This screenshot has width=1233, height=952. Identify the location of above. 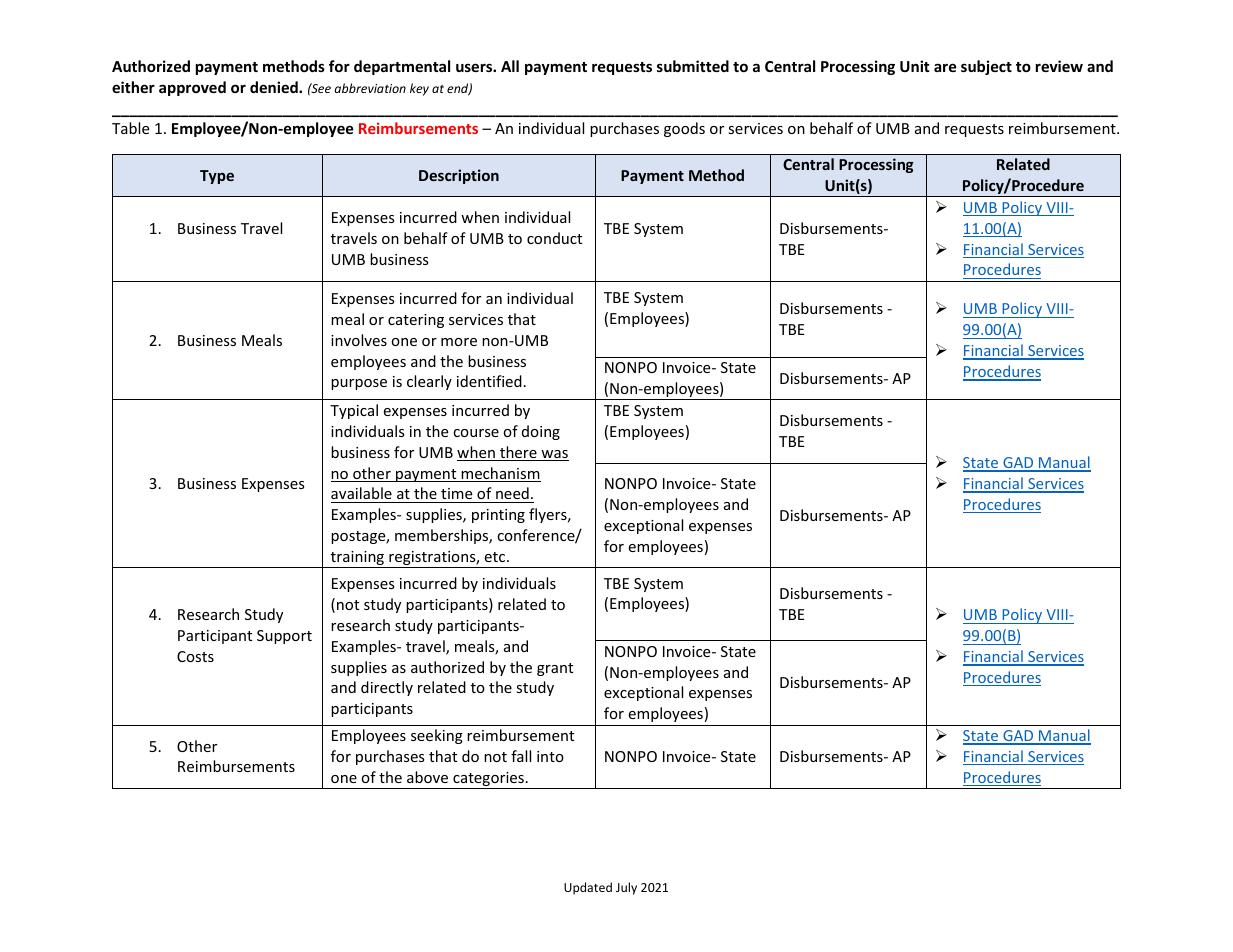
(427, 777).
